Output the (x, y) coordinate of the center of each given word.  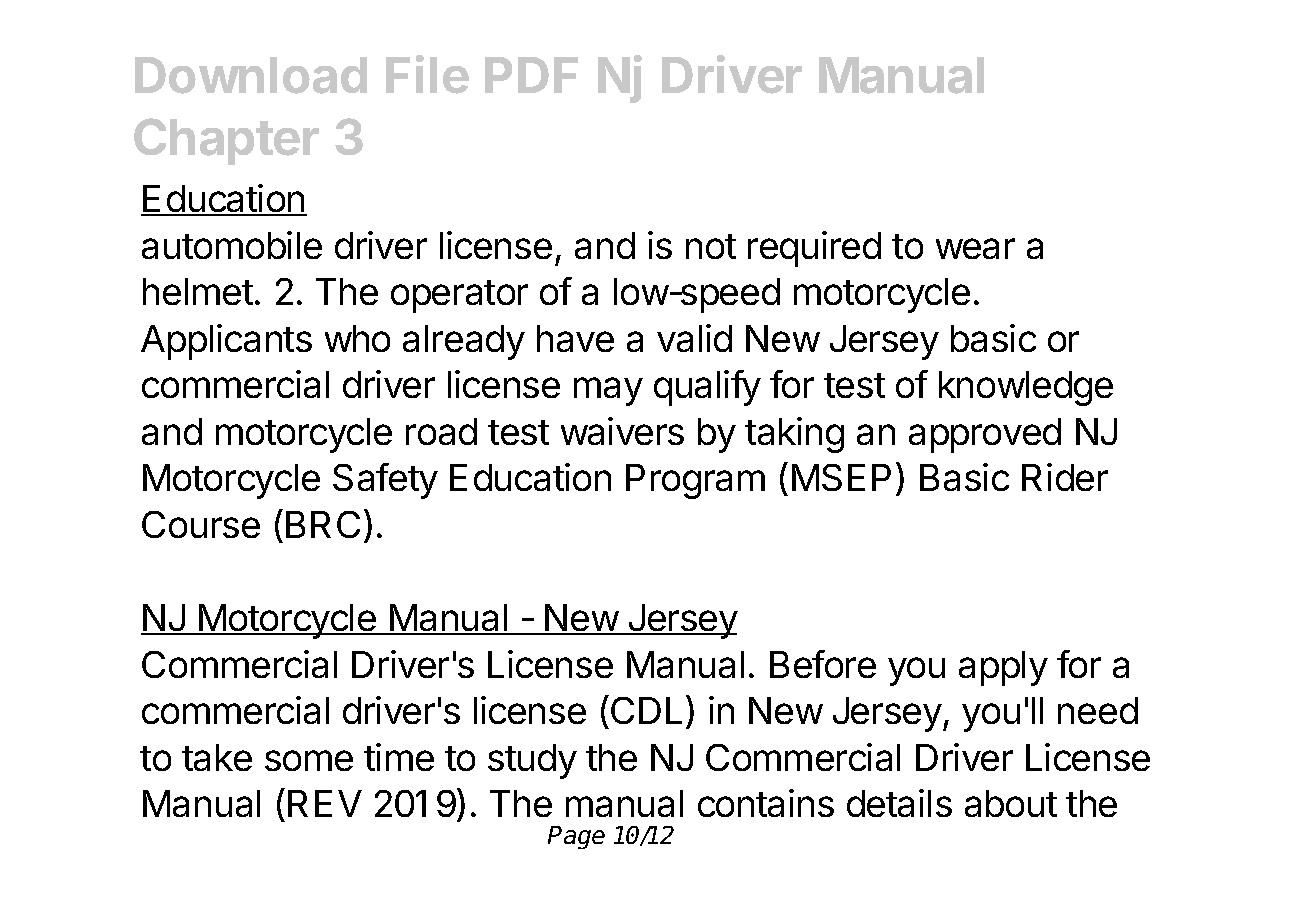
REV (325, 803)
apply (1003, 668)
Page (576, 837)
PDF (531, 75)
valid (694, 338)
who (357, 338)
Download (251, 75)
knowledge (1026, 388)
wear (975, 248)
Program (695, 481)
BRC (323, 524)
